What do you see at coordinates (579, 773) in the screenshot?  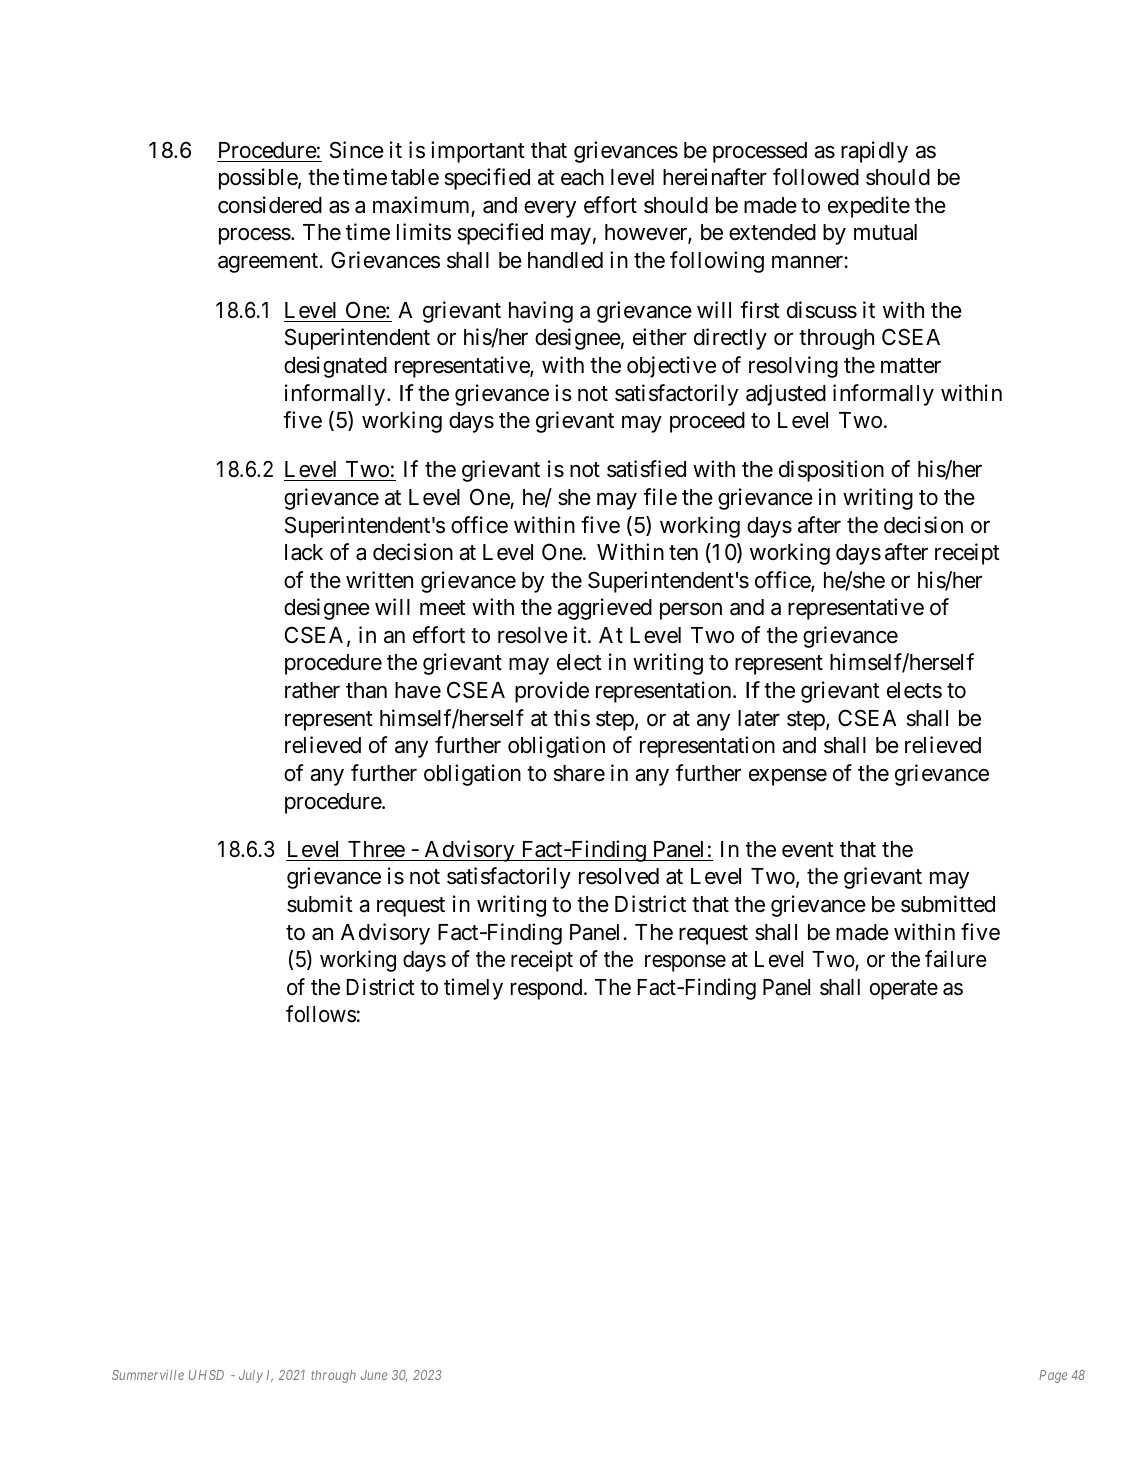 I see `share` at bounding box center [579, 773].
